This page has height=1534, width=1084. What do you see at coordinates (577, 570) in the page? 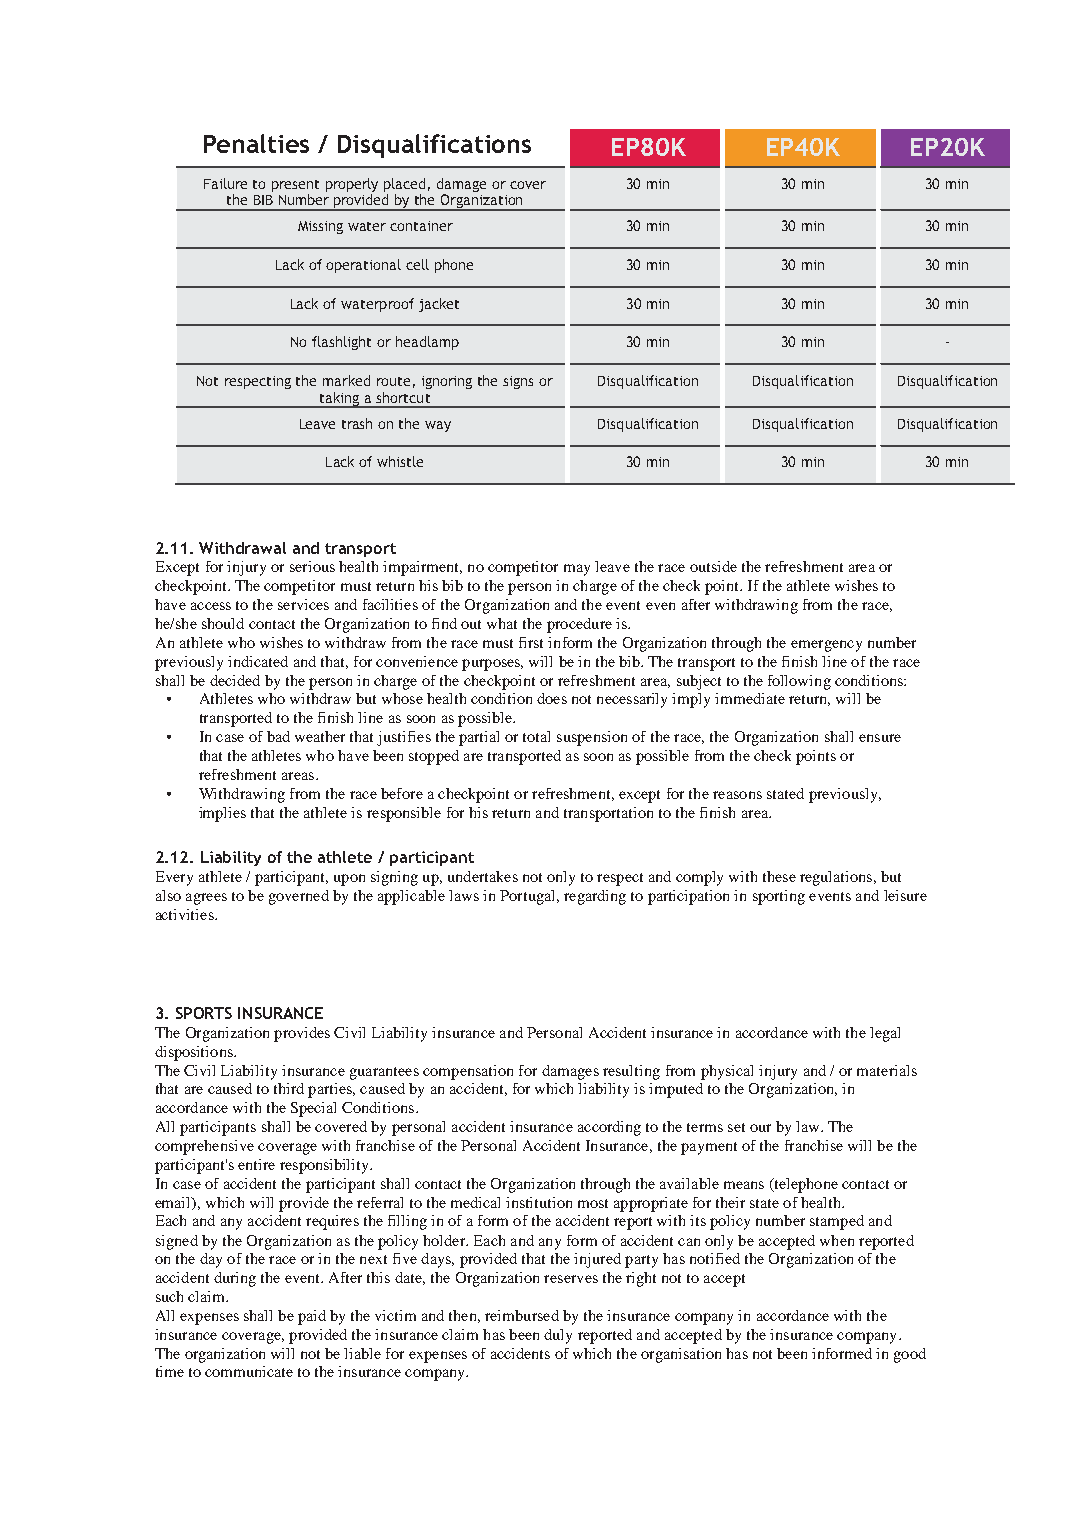
I see `may` at bounding box center [577, 570].
